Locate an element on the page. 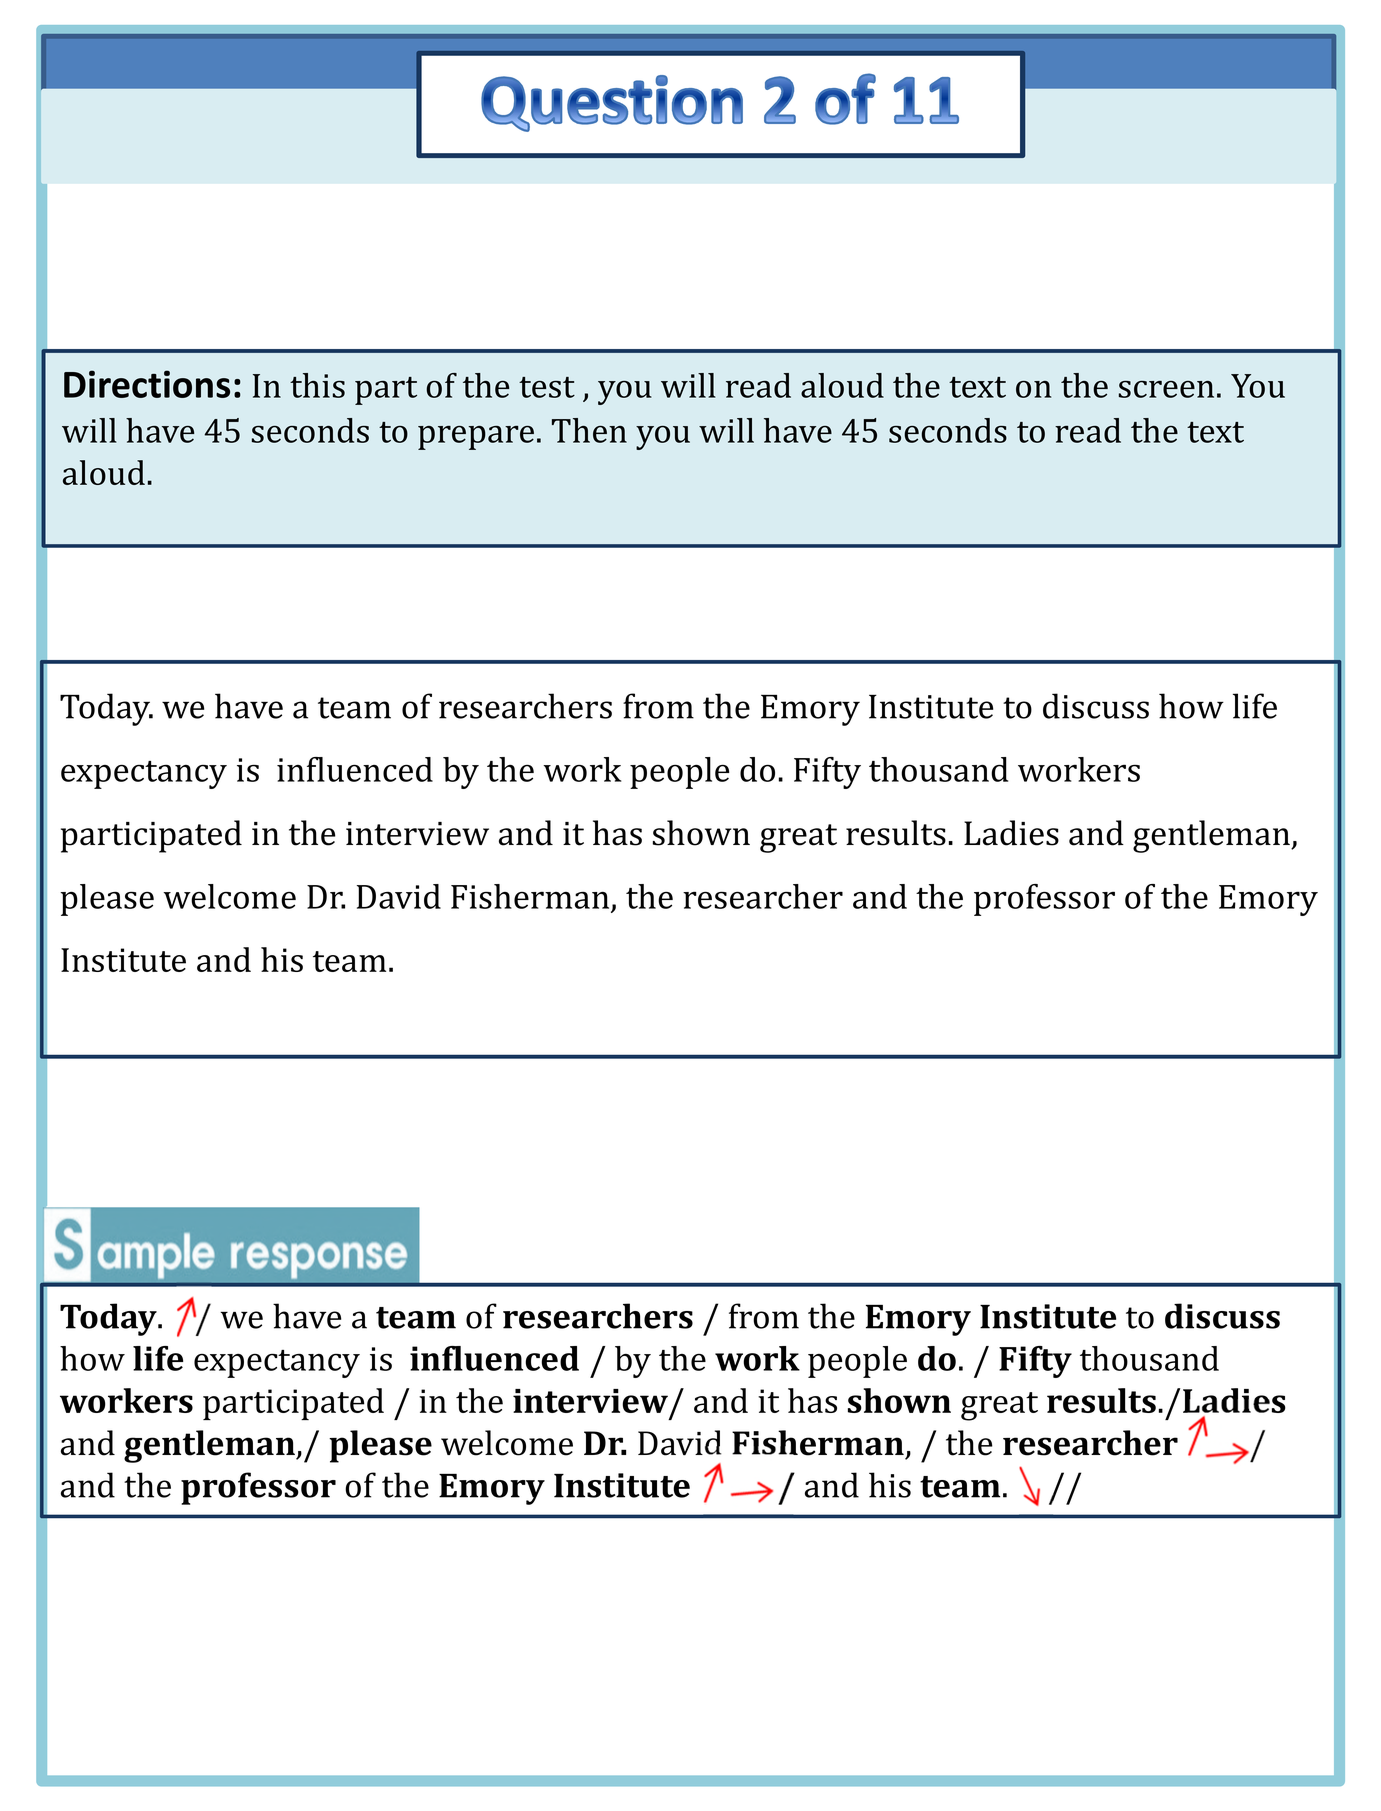  prepare is located at coordinates (476, 438).
